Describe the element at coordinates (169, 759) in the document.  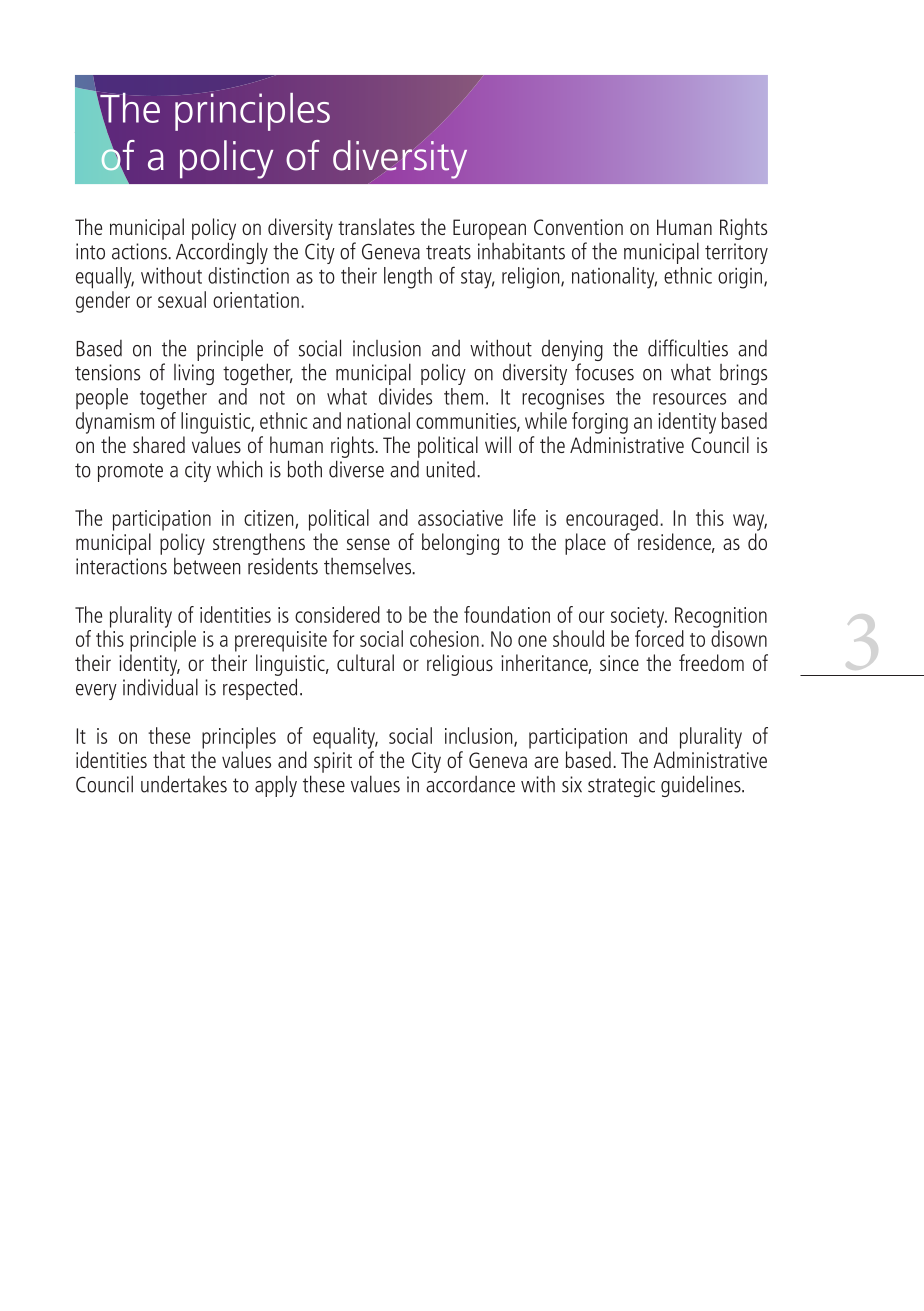
I see `that` at that location.
